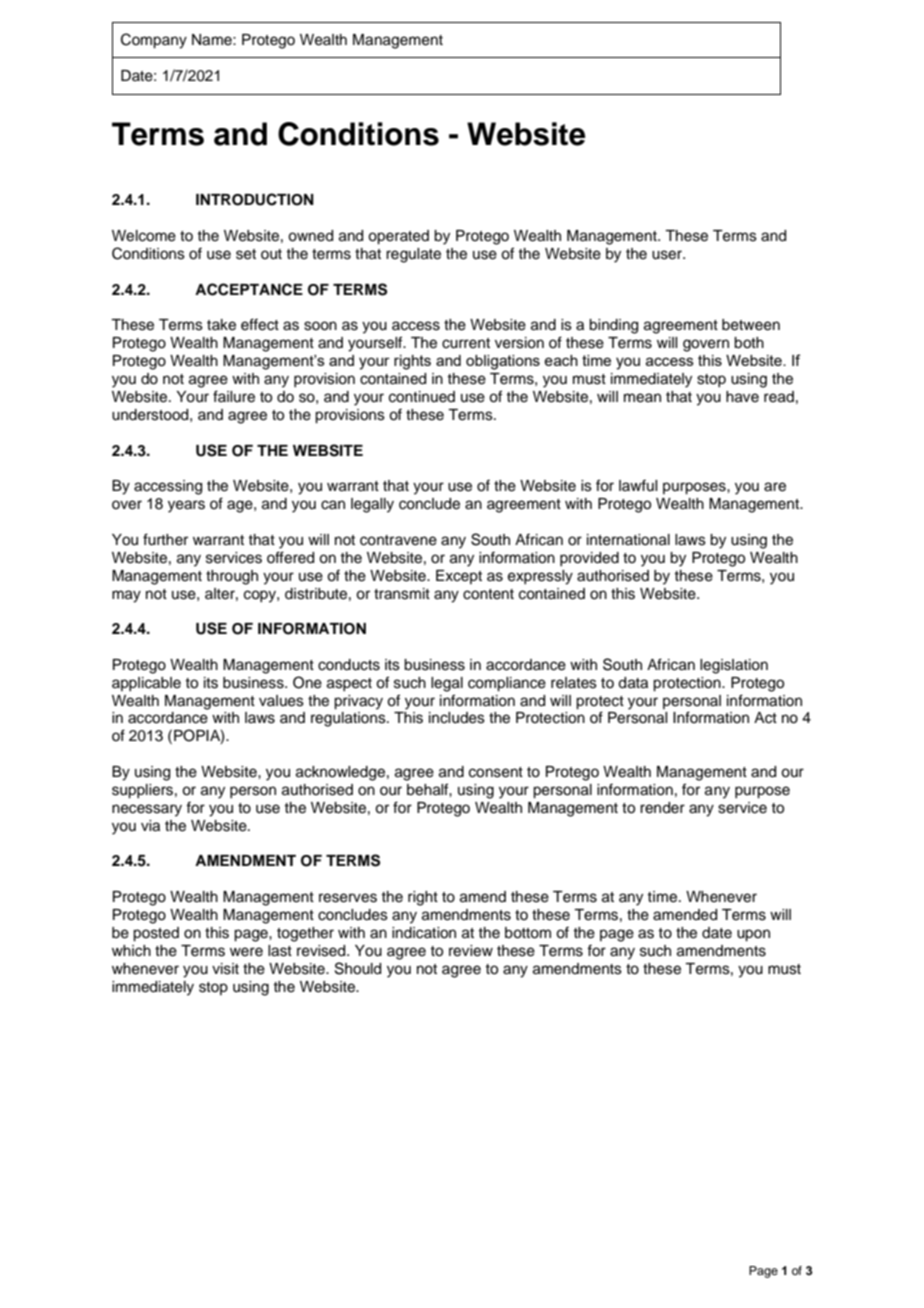 The width and height of the document is (924, 1308). I want to click on operated, so click(398, 237).
